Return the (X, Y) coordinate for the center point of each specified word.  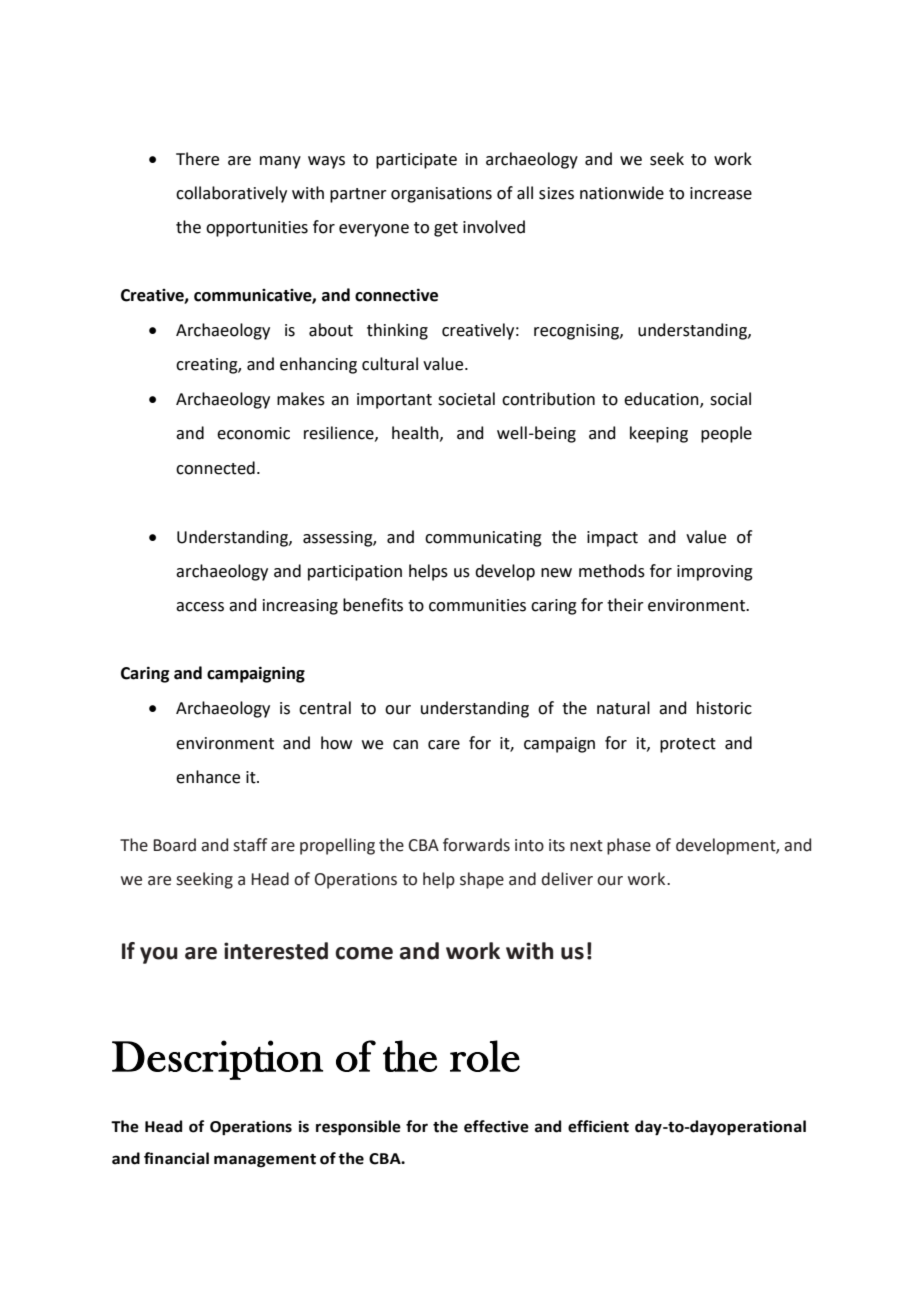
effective (496, 1126)
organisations (441, 195)
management (265, 1161)
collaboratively (231, 194)
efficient (598, 1126)
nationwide (622, 193)
